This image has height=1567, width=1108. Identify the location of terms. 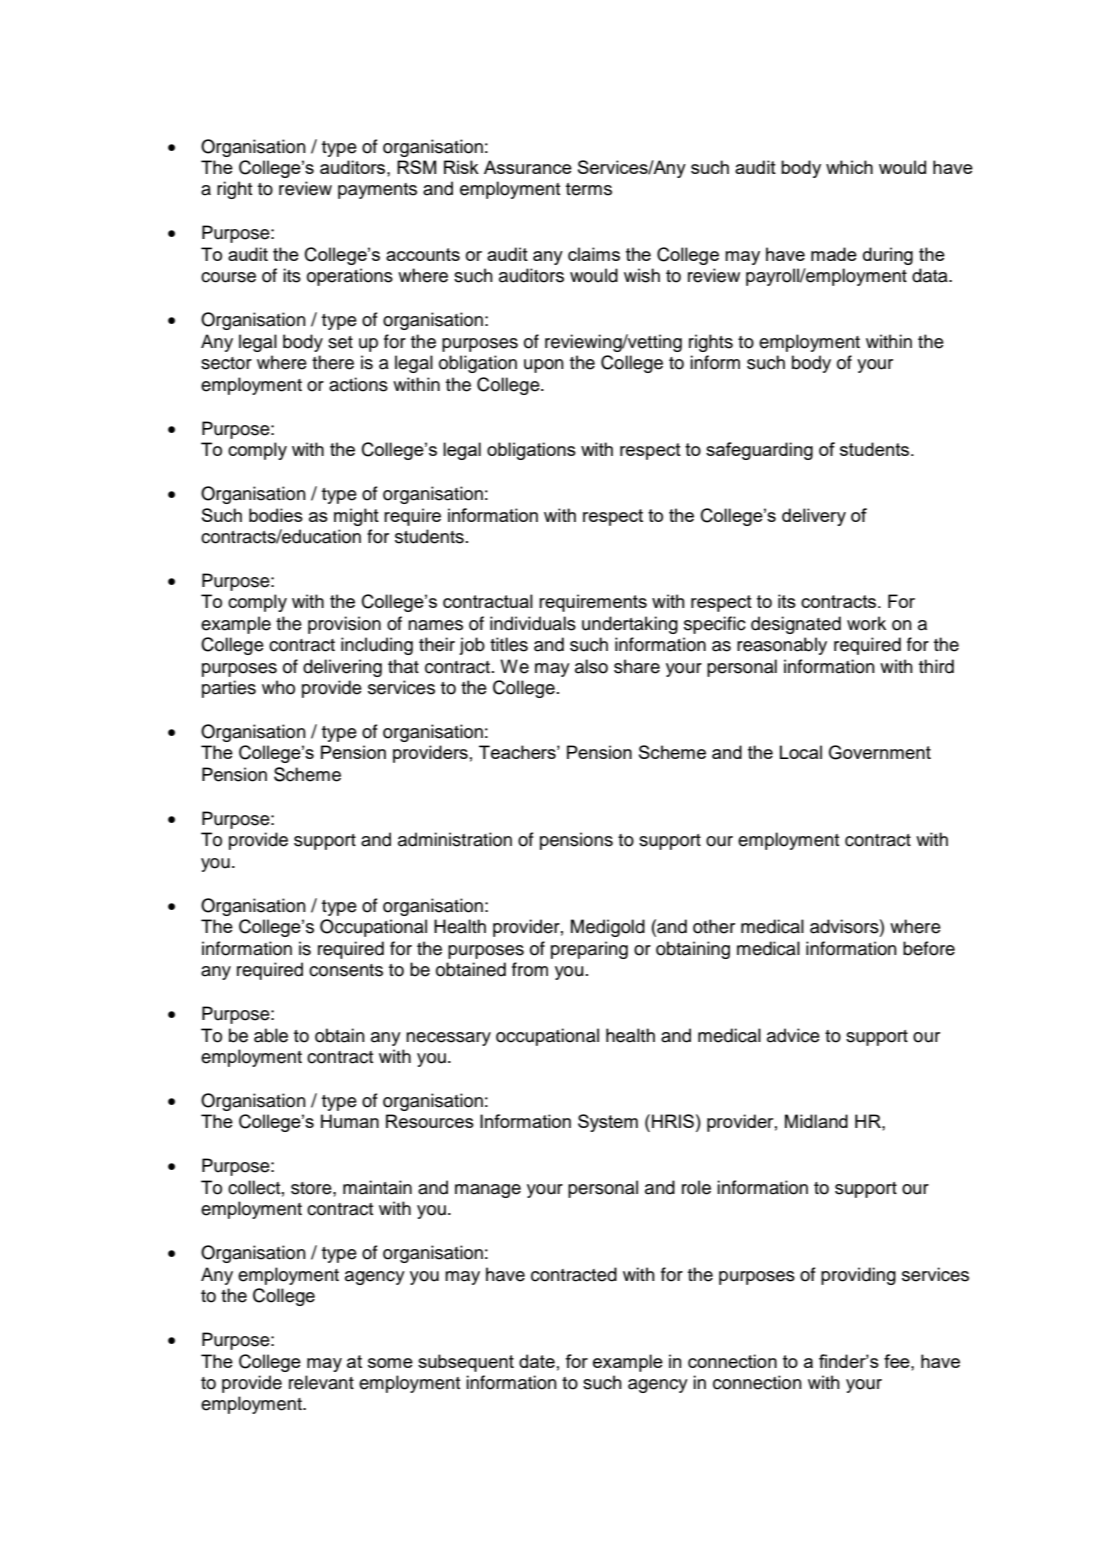
(589, 189).
